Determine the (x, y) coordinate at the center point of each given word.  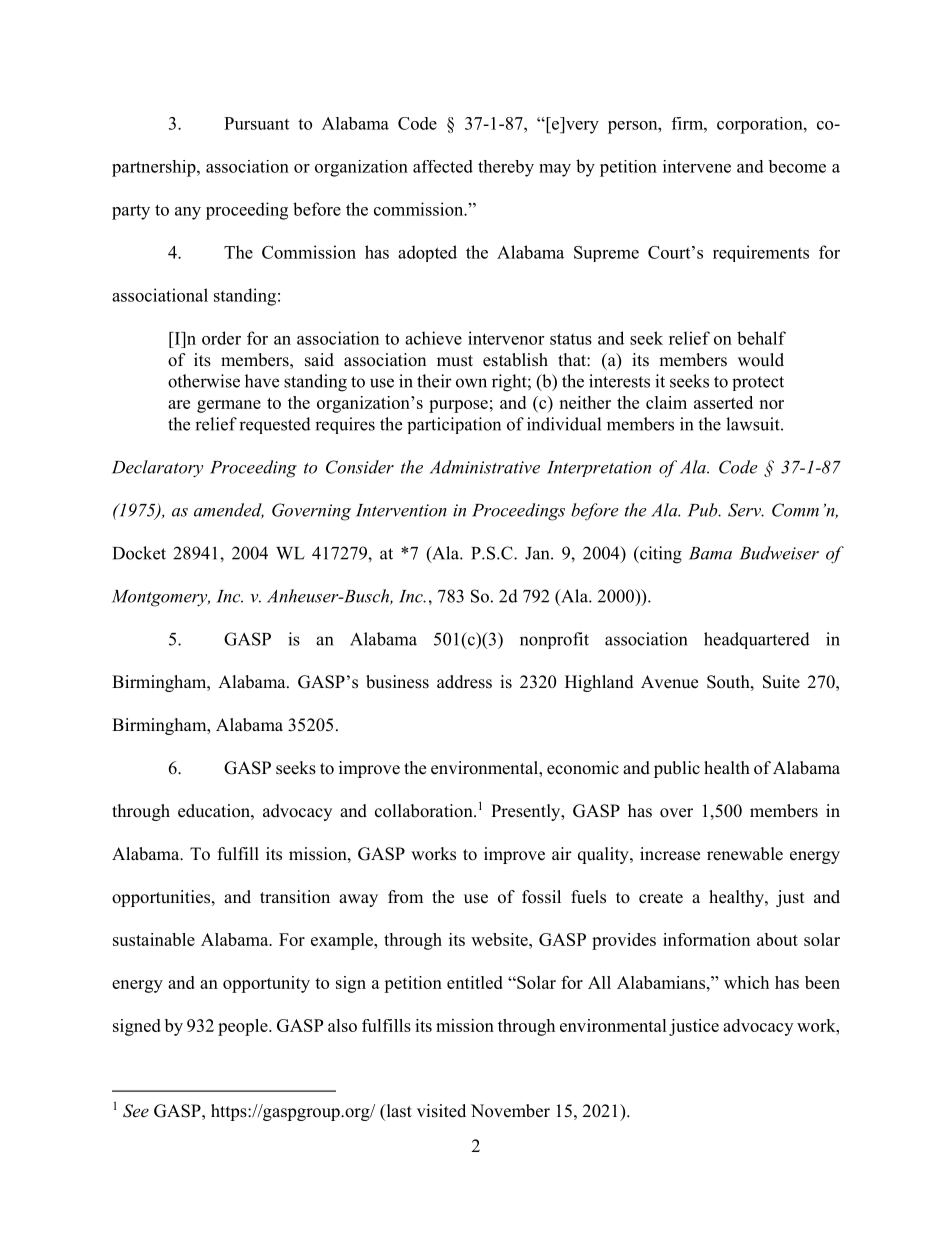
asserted (723, 402)
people (244, 1027)
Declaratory (157, 469)
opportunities (162, 898)
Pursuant (256, 123)
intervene (697, 166)
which (746, 982)
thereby (506, 168)
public (677, 769)
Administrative (485, 467)
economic (583, 768)
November (510, 1111)
